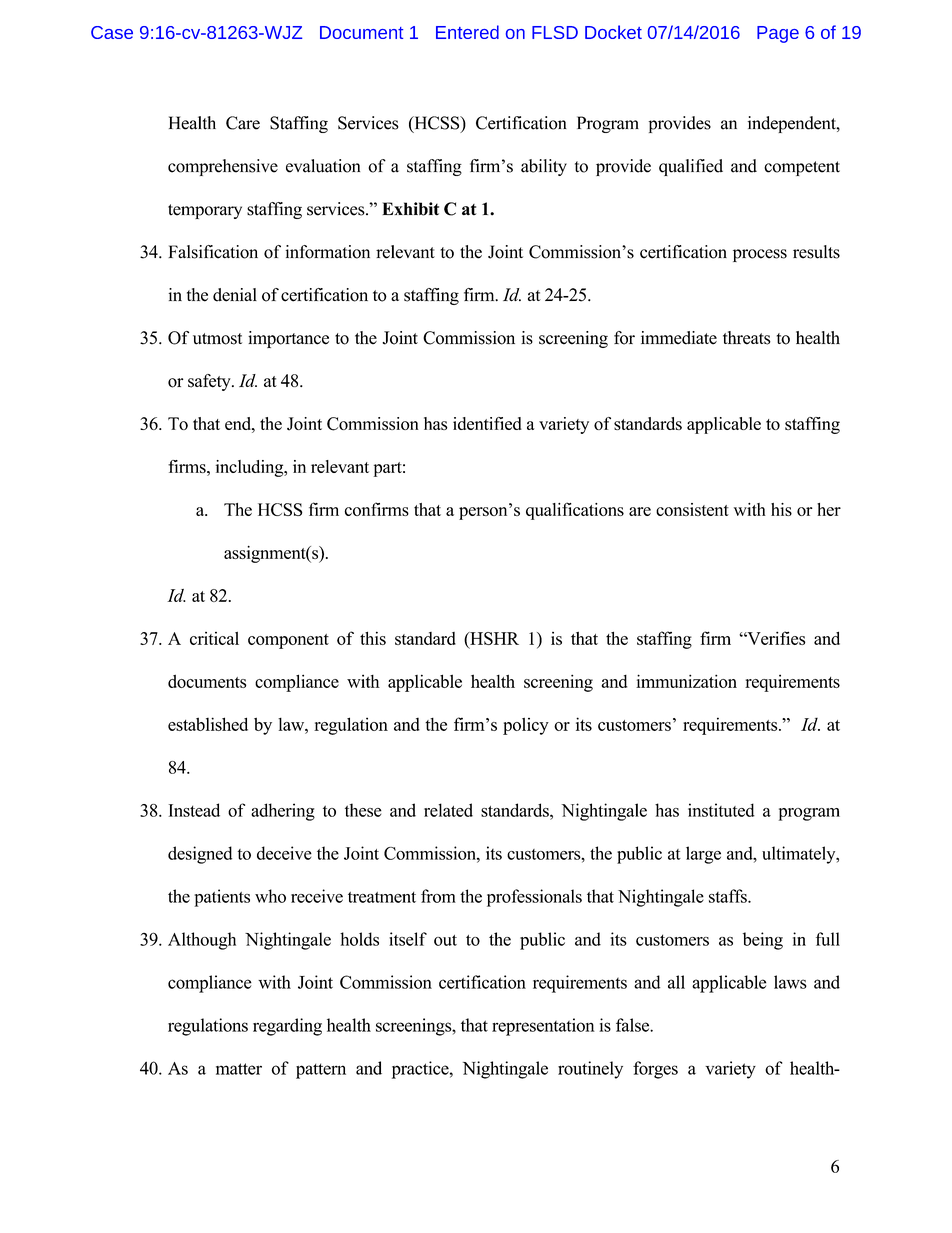 The image size is (952, 1233). Describe the element at coordinates (534, 898) in the image. I see `professionals` at that location.
